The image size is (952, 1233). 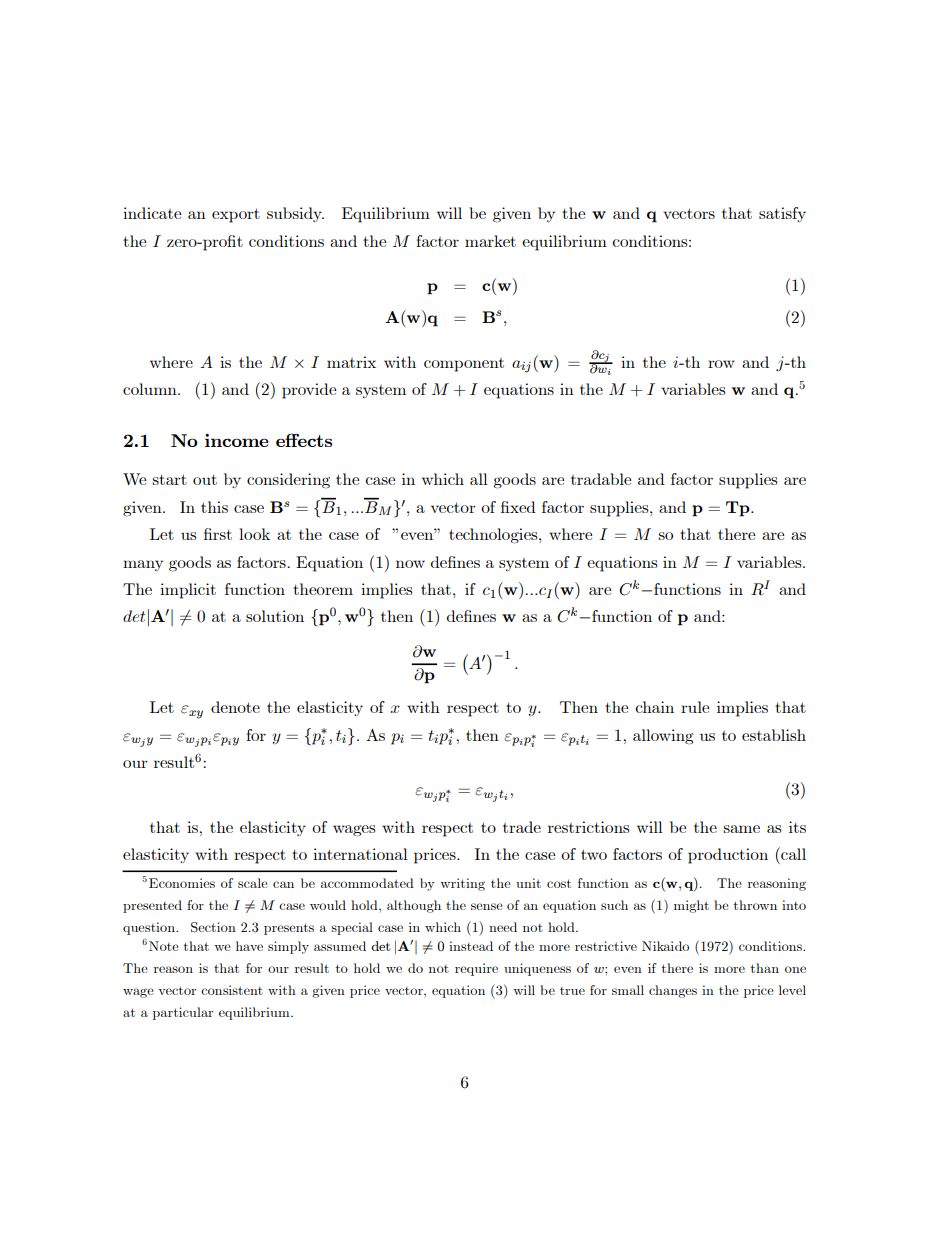 I want to click on tradable, so click(x=601, y=479).
